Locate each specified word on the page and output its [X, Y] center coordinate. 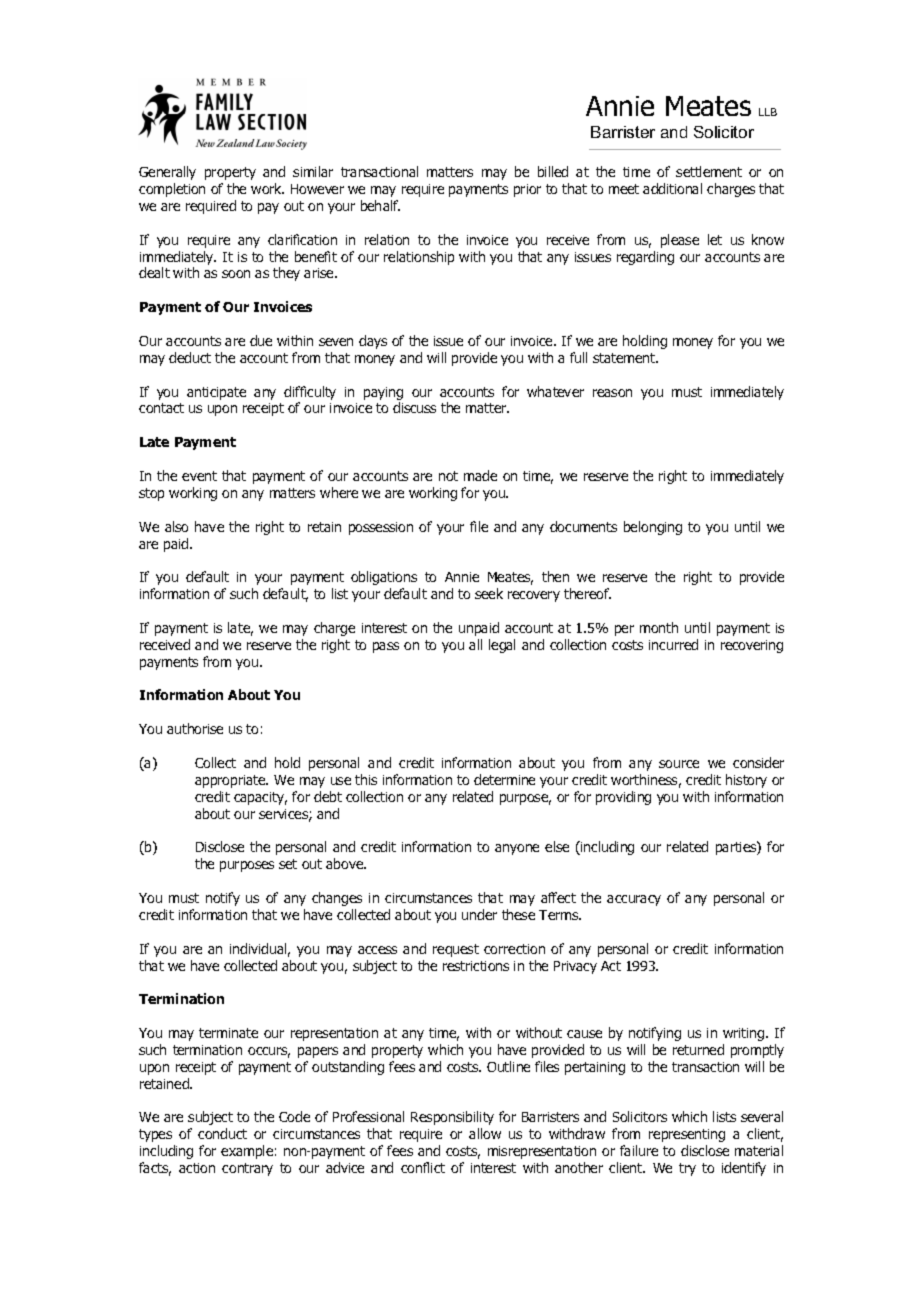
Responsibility [452, 1118]
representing [687, 1135]
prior [527, 190]
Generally [167, 173]
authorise [195, 728]
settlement [709, 171]
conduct [222, 1133]
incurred [673, 644]
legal [502, 646]
